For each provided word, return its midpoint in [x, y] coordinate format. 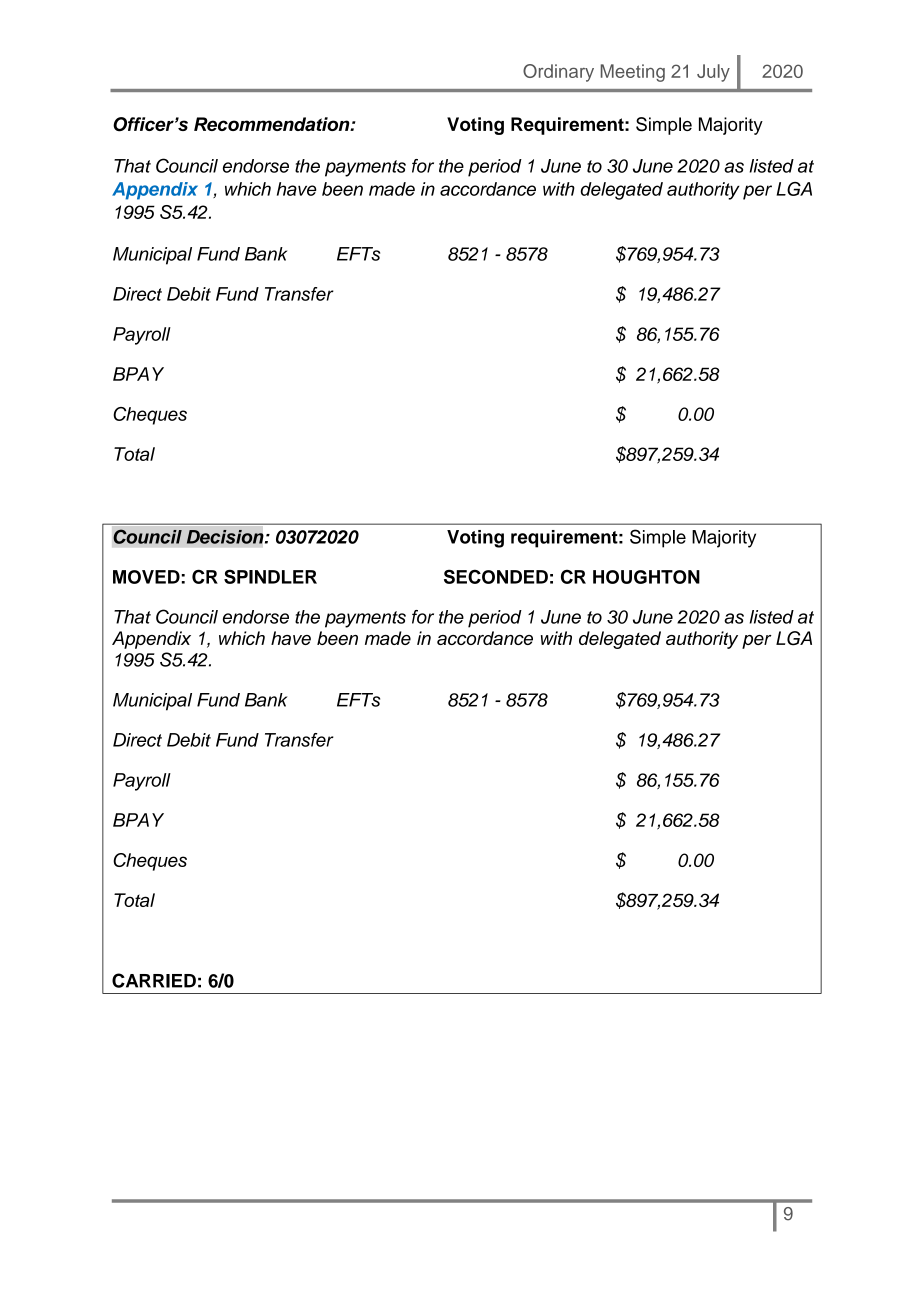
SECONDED [496, 576]
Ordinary [558, 73]
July [713, 73]
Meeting [633, 73]
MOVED [146, 577]
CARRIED [154, 980]
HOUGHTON [646, 577]
